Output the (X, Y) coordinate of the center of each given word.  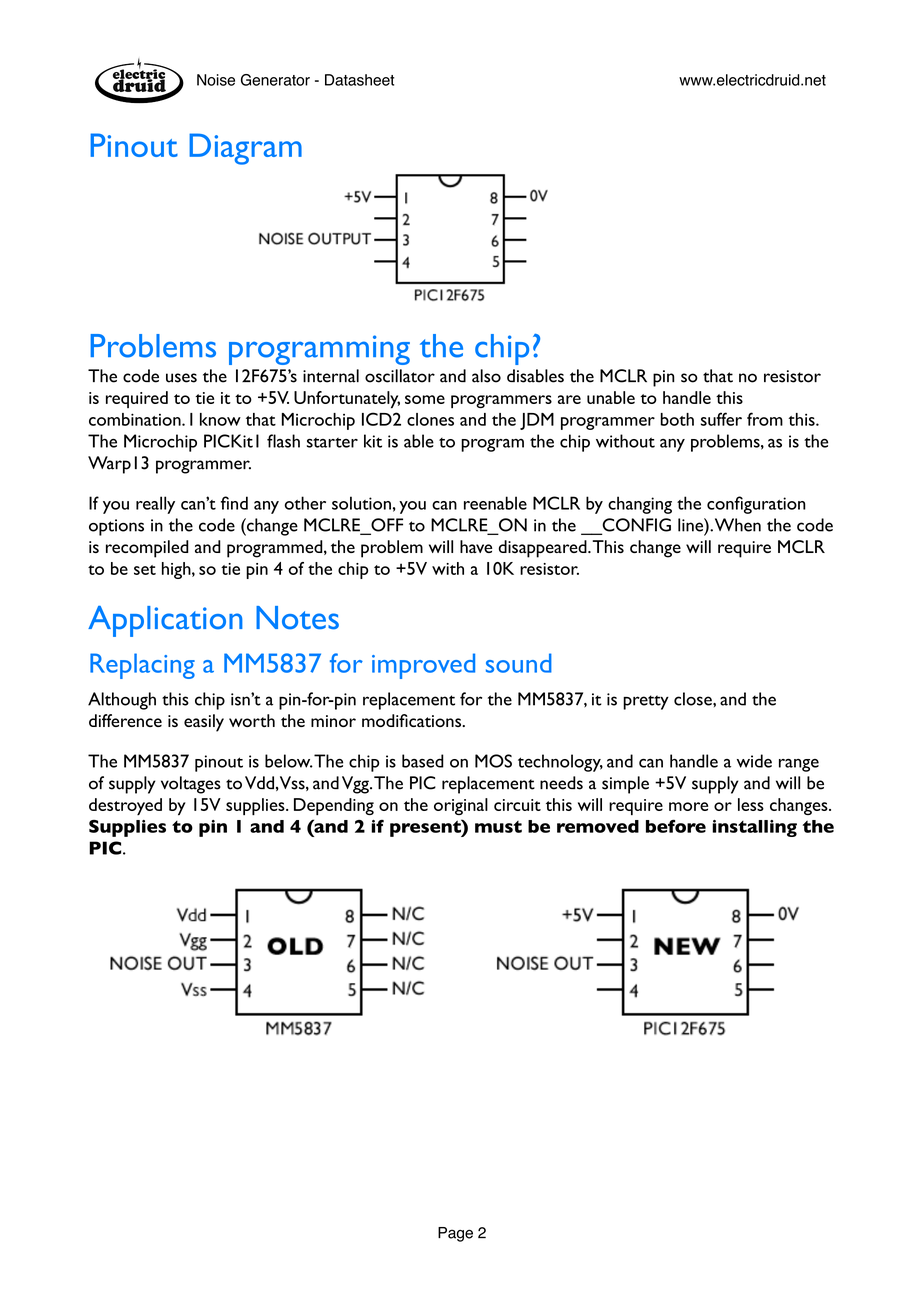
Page (455, 1234)
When (738, 525)
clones (430, 419)
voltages (191, 785)
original (461, 806)
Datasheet (359, 80)
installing (754, 828)
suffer (721, 419)
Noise (216, 80)
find (234, 503)
